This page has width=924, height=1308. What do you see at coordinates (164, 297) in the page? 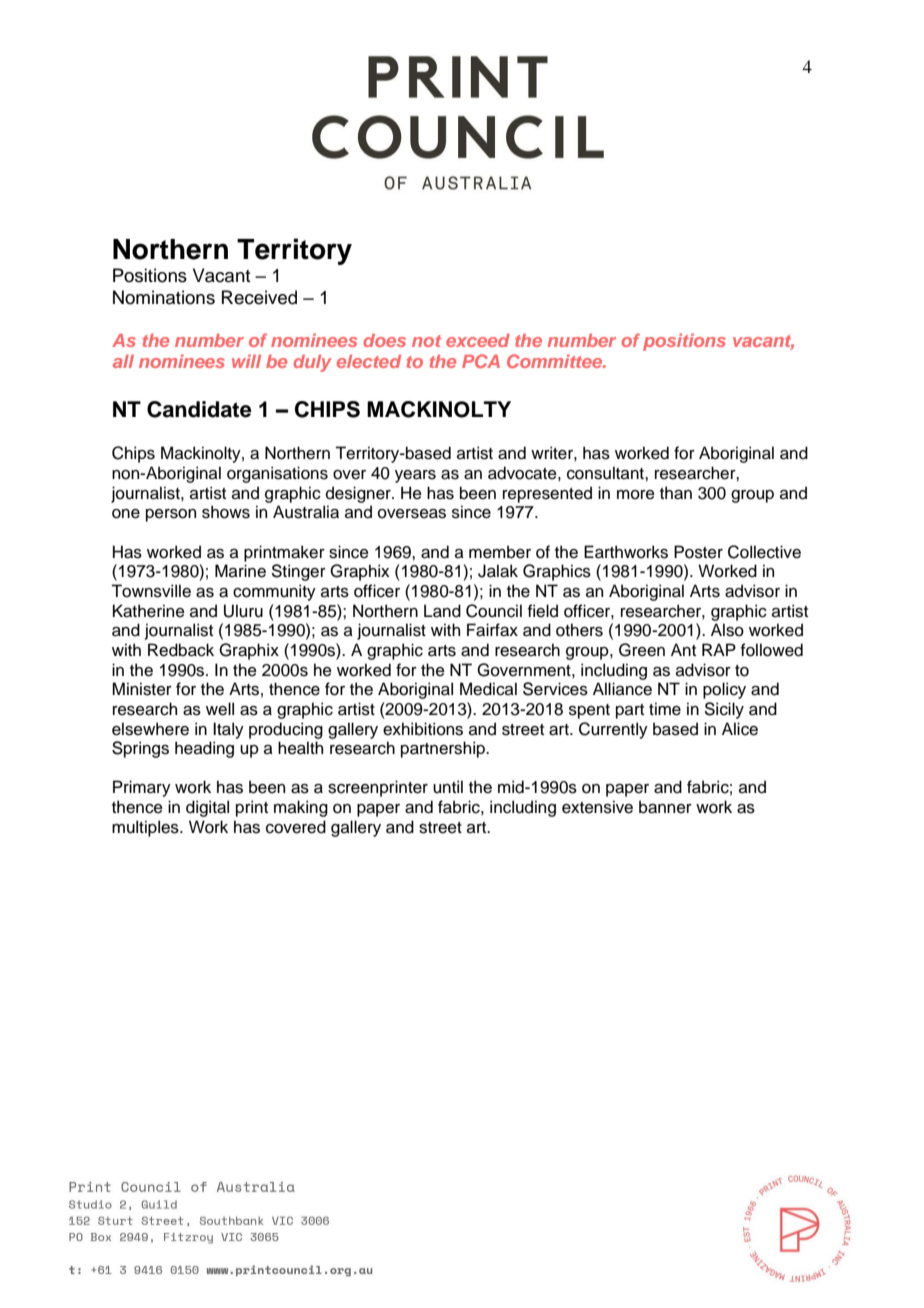
I see `Nominations` at bounding box center [164, 297].
